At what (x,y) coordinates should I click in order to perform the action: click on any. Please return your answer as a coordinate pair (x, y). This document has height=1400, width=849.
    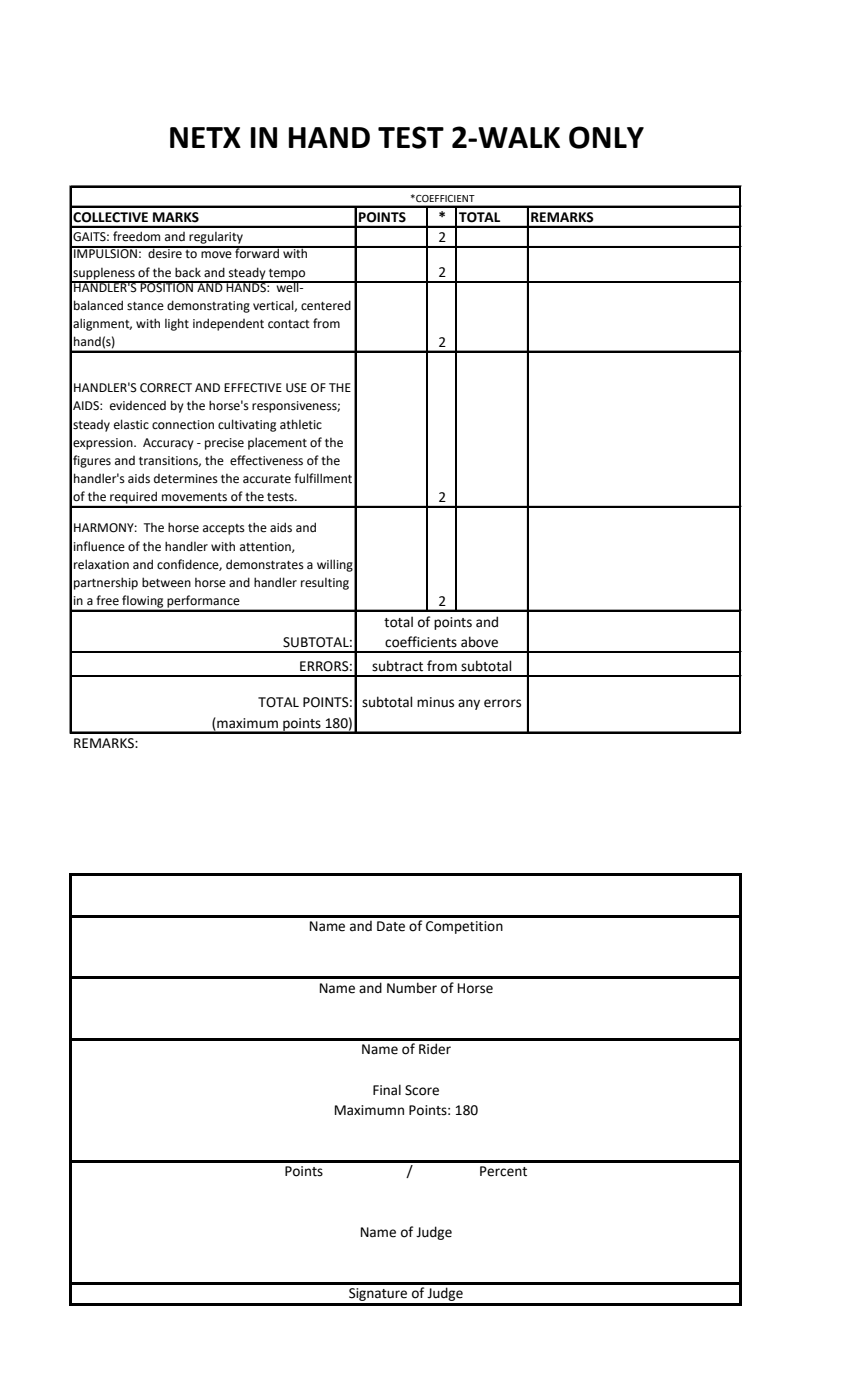
    Looking at the image, I should click on (469, 704).
